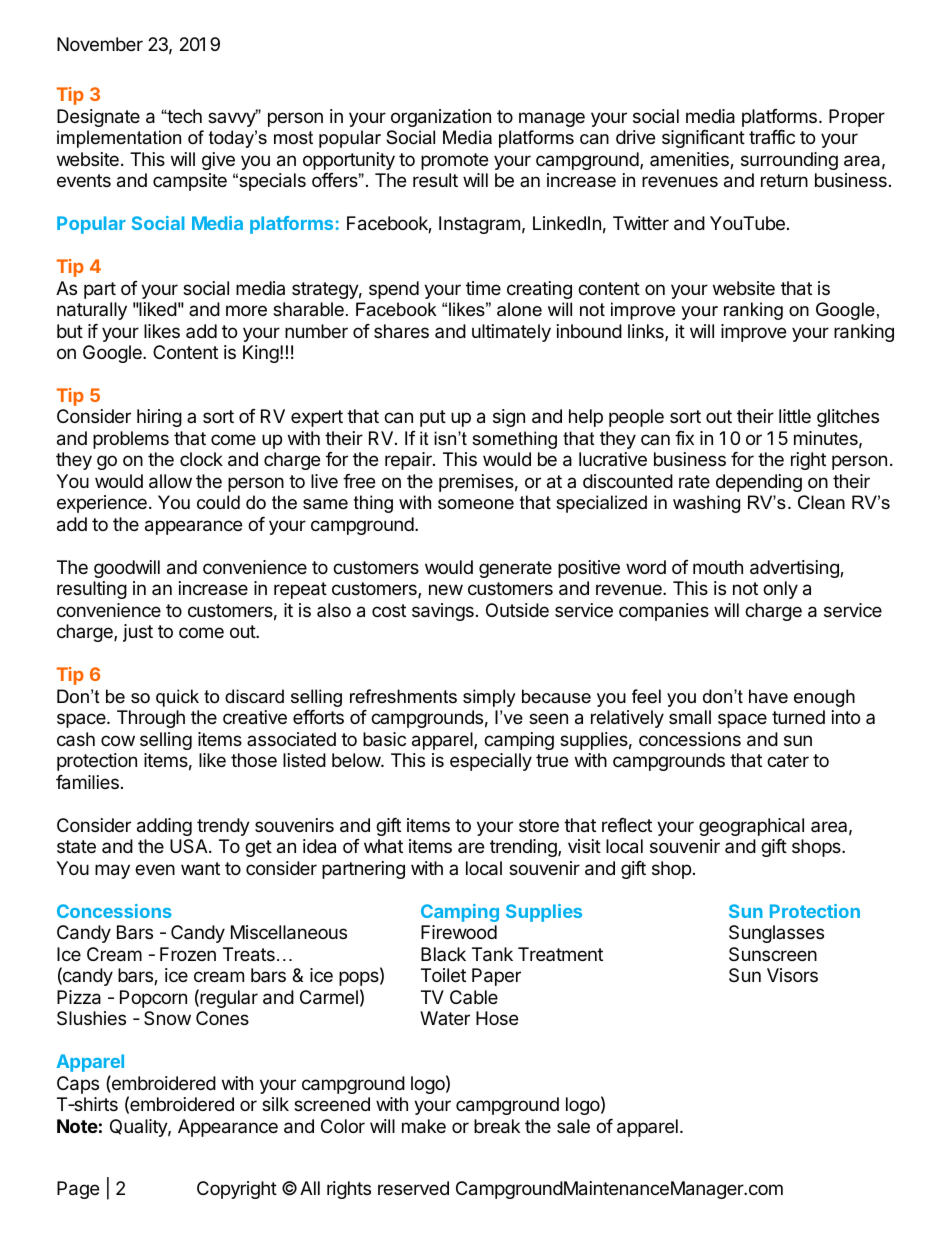 The height and width of the image is (1233, 952). What do you see at coordinates (77, 1126) in the image?
I see `Note` at bounding box center [77, 1126].
